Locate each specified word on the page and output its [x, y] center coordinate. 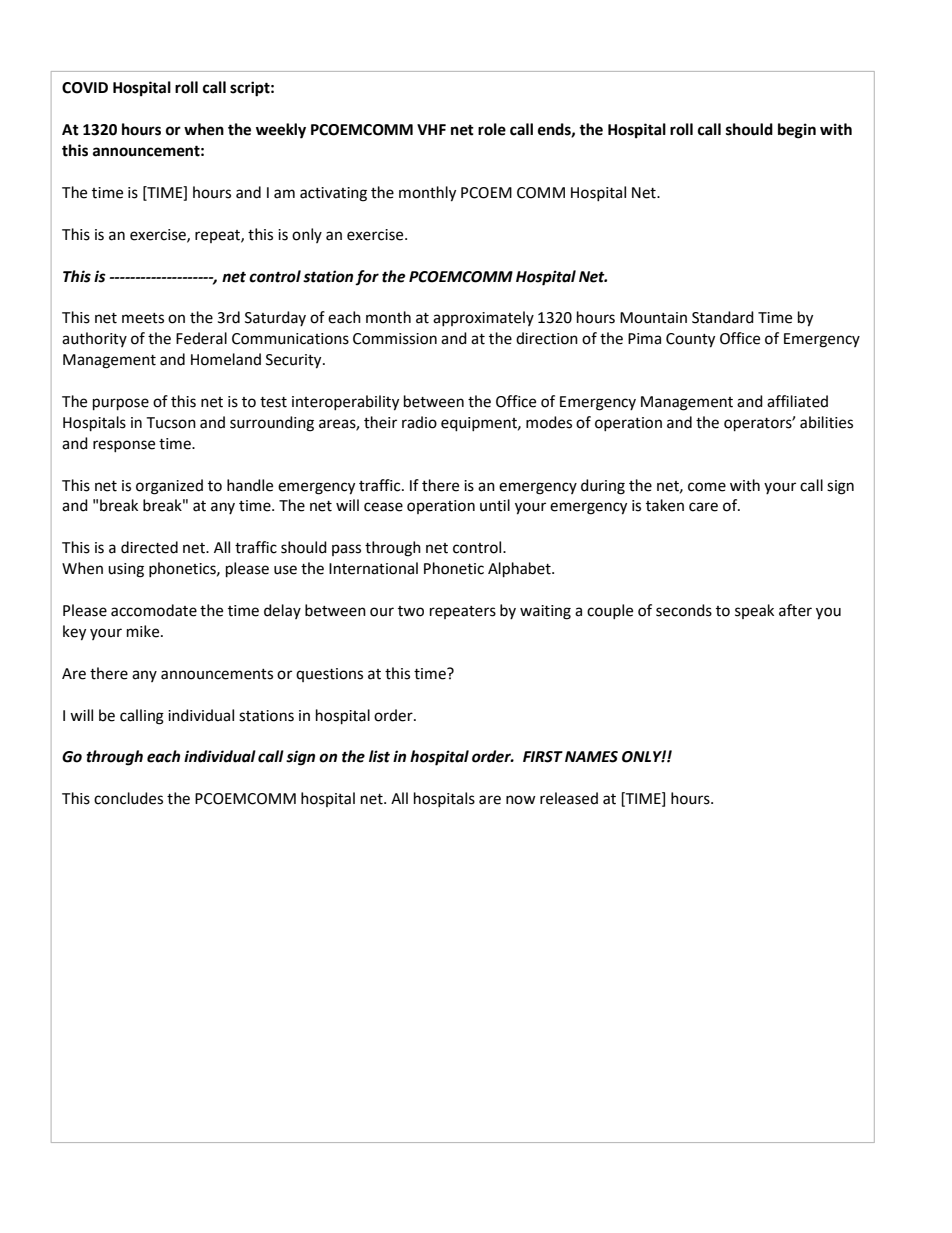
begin [797, 131]
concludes [128, 798]
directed [149, 547]
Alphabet [520, 570]
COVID [85, 88]
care [703, 507]
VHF [431, 129]
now [521, 800]
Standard [723, 317]
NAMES [591, 757]
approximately [483, 318]
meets [143, 318]
